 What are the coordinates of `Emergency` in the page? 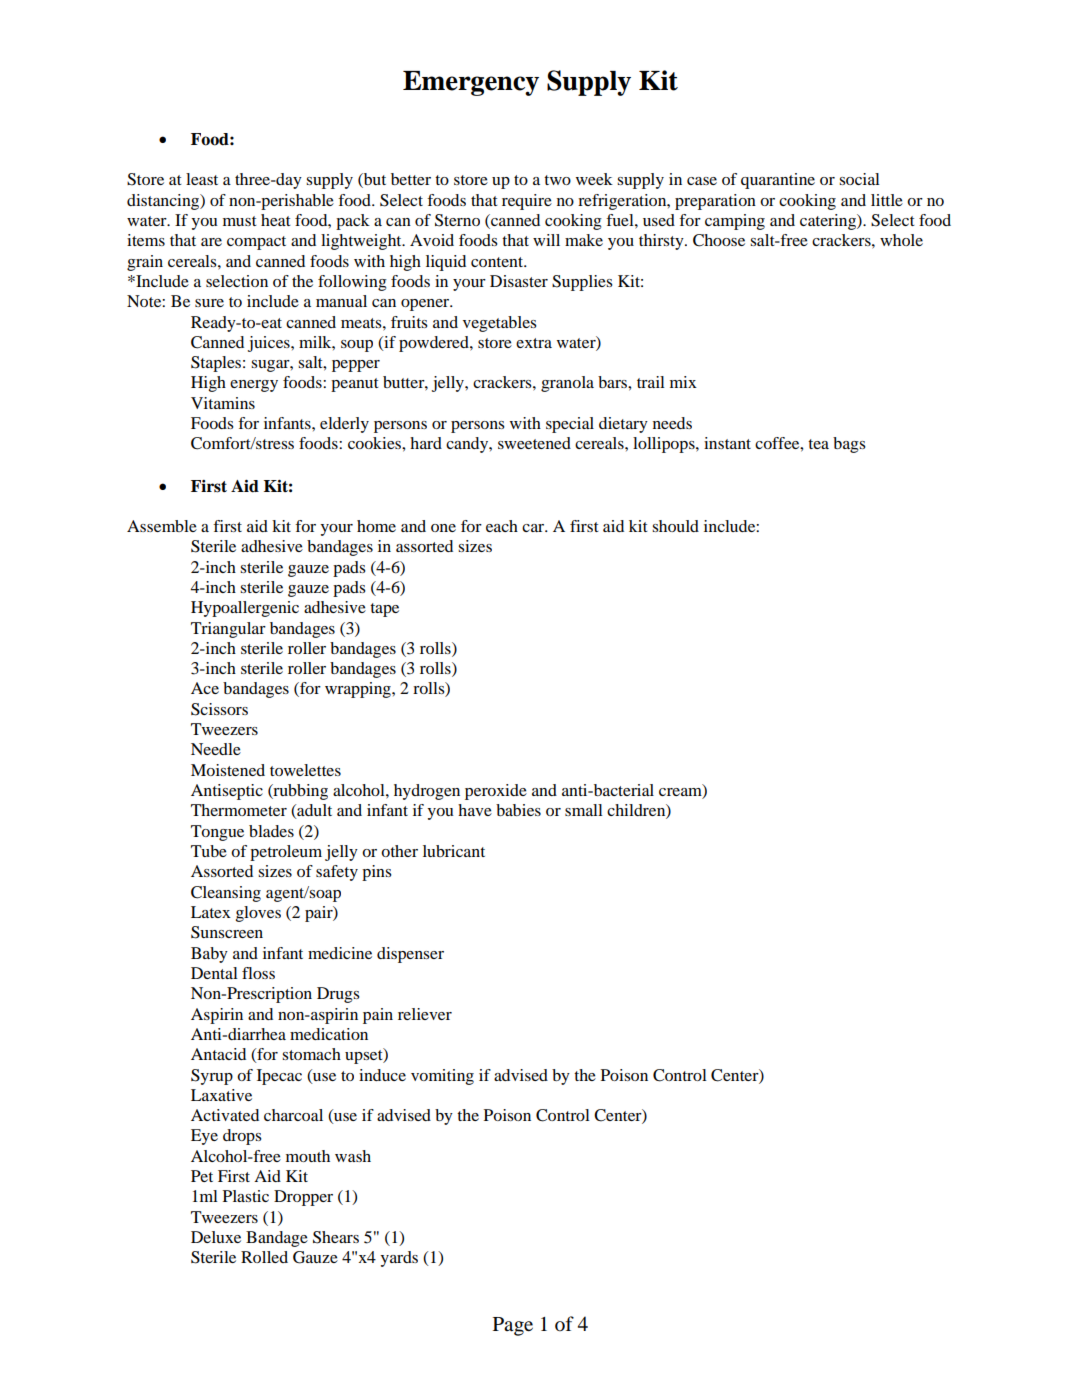 It's located at (471, 83).
